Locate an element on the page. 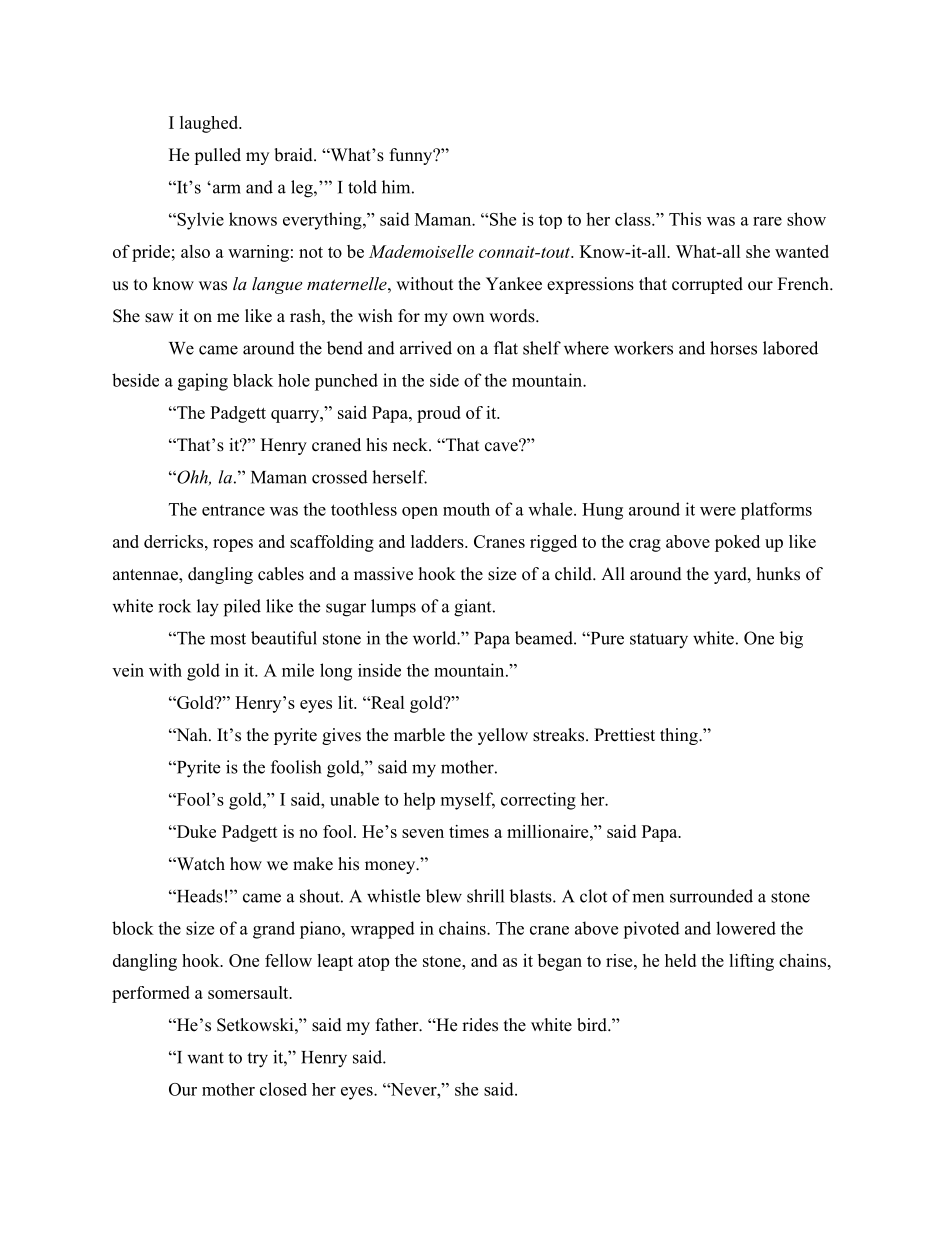 Image resolution: width=952 pixels, height=1233 pixels. make is located at coordinates (313, 864).
